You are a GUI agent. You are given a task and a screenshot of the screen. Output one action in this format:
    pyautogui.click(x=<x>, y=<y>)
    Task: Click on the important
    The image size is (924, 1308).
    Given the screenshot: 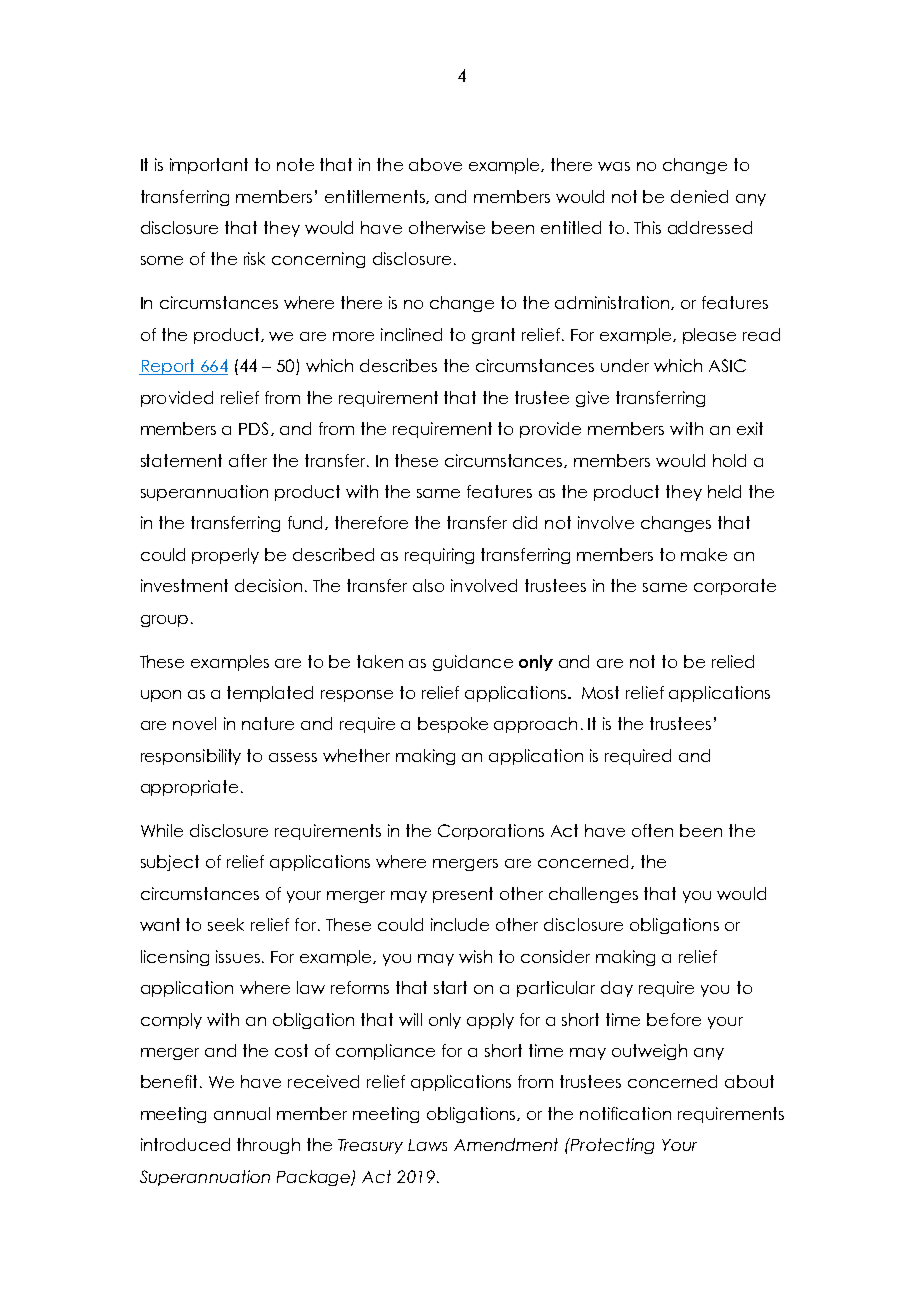 What is the action you would take?
    pyautogui.click(x=209, y=166)
